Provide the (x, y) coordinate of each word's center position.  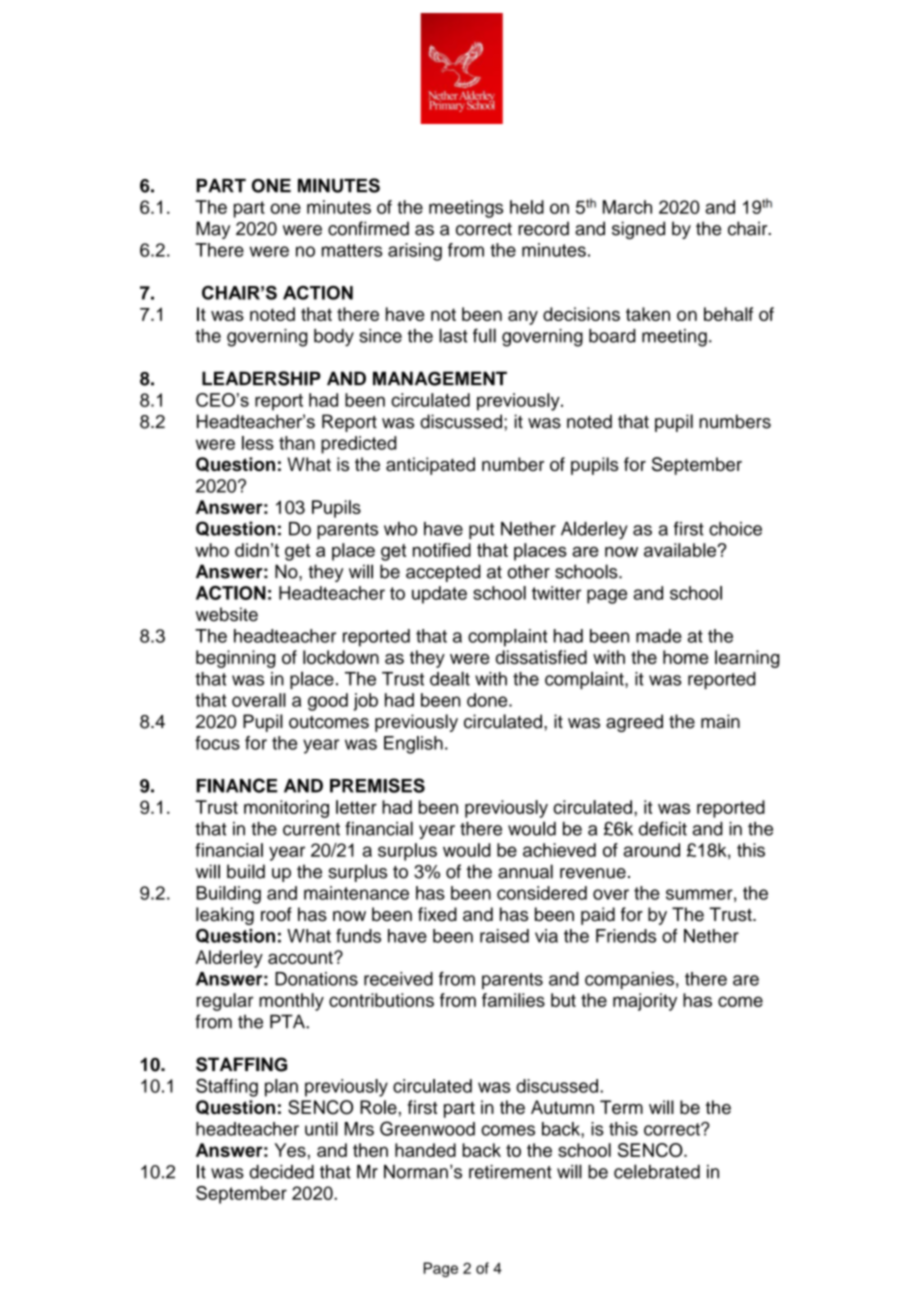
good (328, 702)
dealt (450, 678)
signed (638, 230)
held (527, 207)
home (686, 657)
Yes (290, 1150)
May (213, 230)
